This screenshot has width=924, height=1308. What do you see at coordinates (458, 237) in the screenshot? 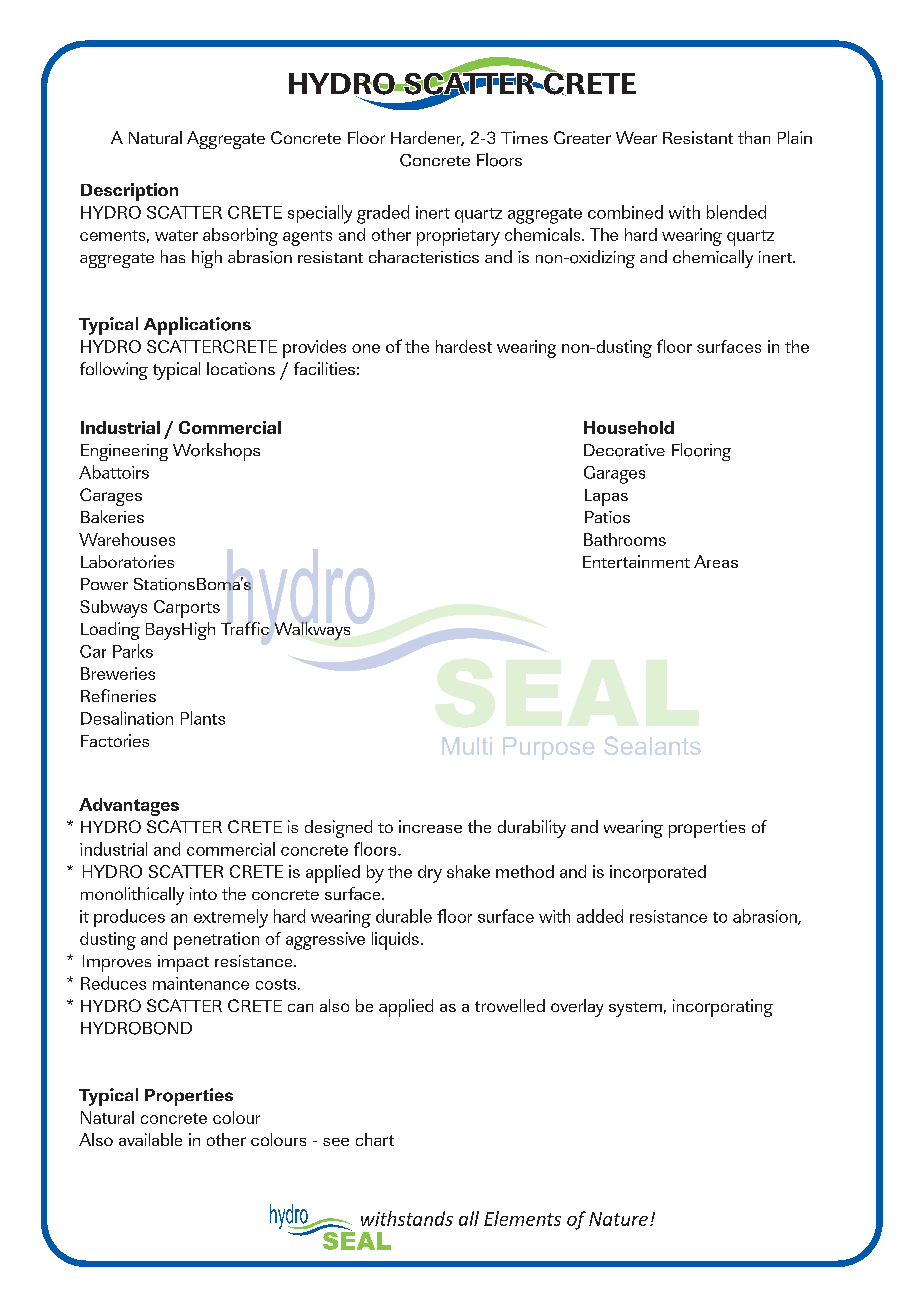
I see `proprietary` at bounding box center [458, 237].
